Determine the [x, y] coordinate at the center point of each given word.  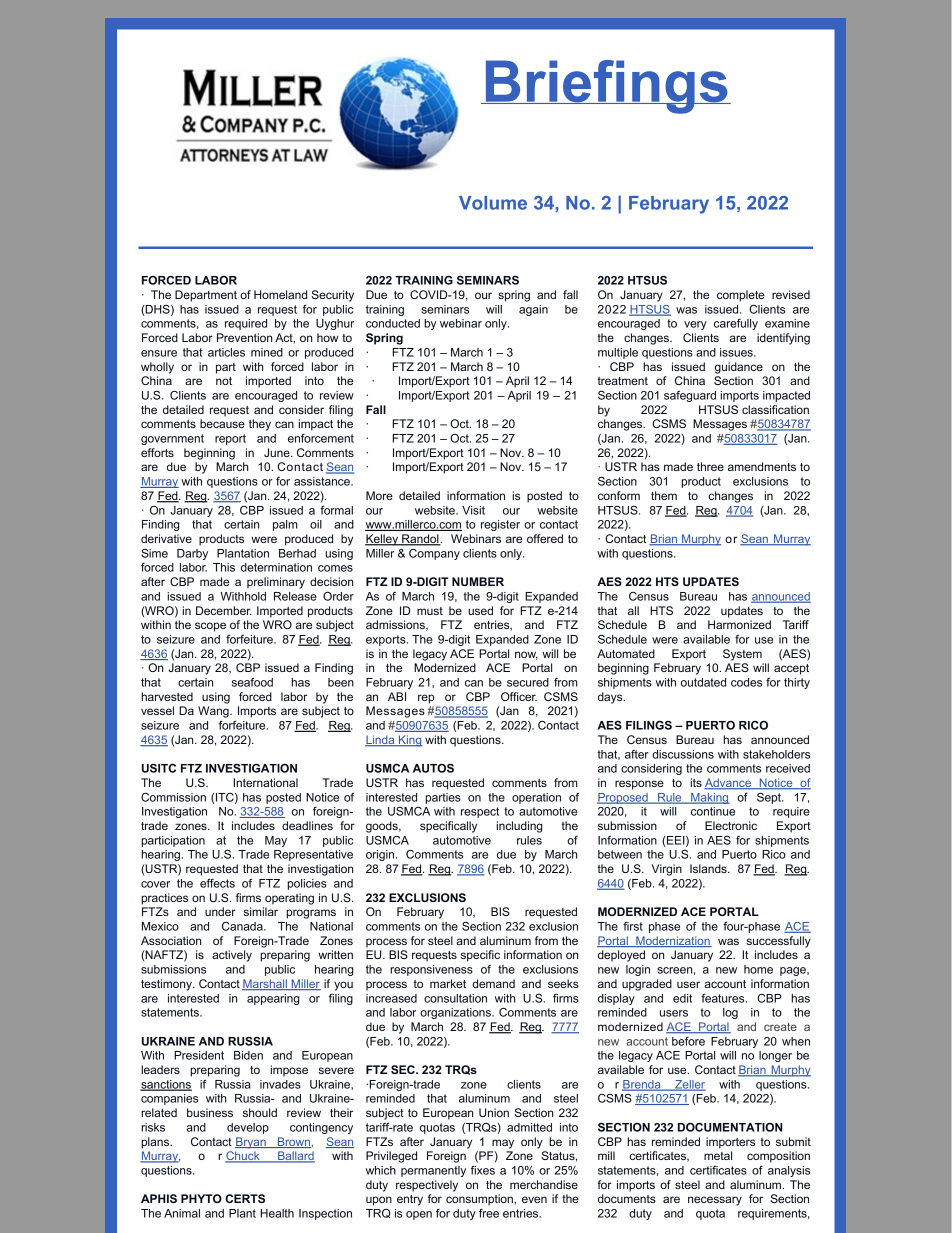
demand [493, 983]
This [224, 567]
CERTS [245, 1198]
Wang [214, 712]
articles [226, 352]
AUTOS [433, 768]
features [724, 998]
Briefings [606, 87]
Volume [493, 203]
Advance [728, 784]
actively [232, 956]
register [500, 525]
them [664, 495]
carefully [736, 324]
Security [332, 296]
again [533, 310]
